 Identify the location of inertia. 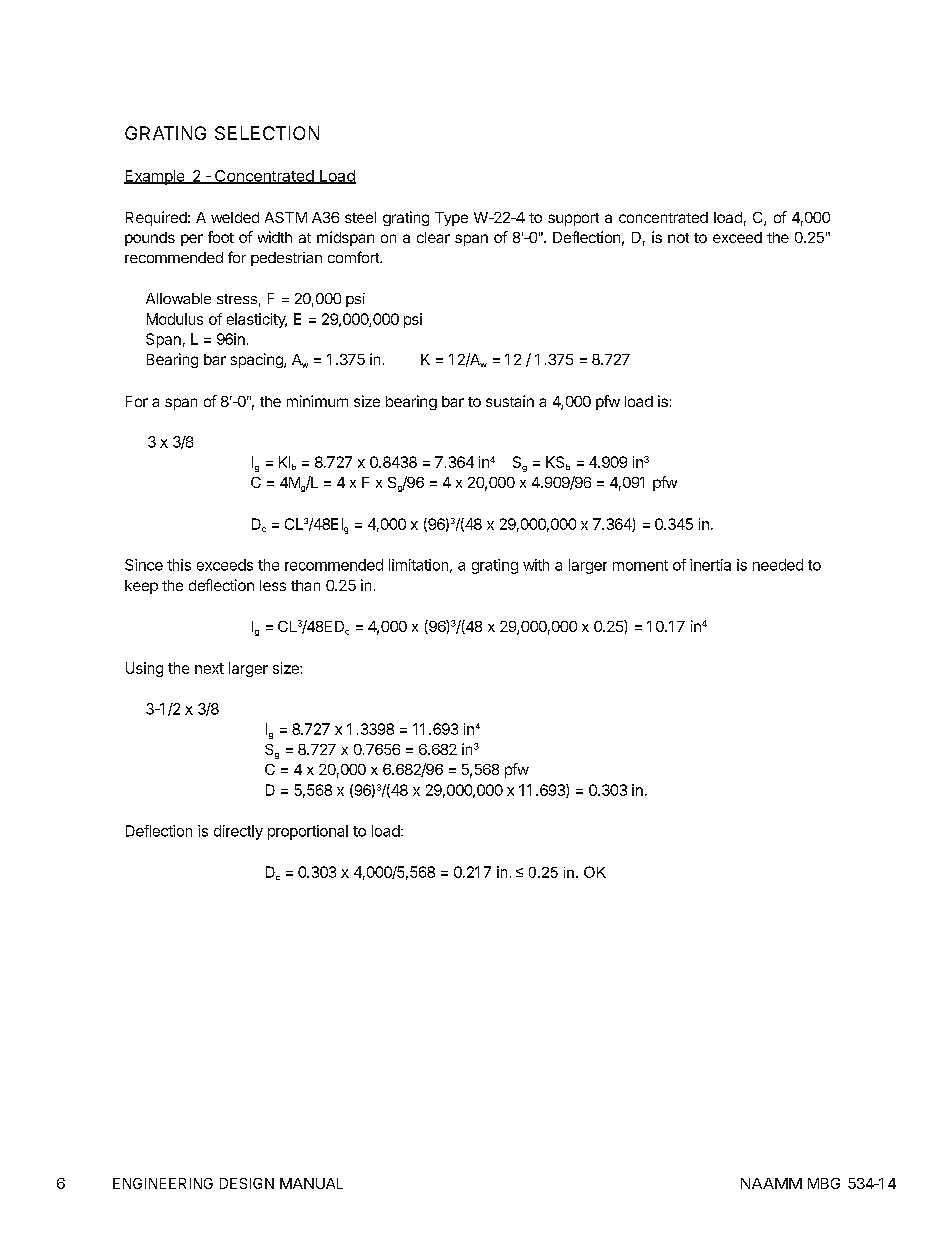
(710, 565).
